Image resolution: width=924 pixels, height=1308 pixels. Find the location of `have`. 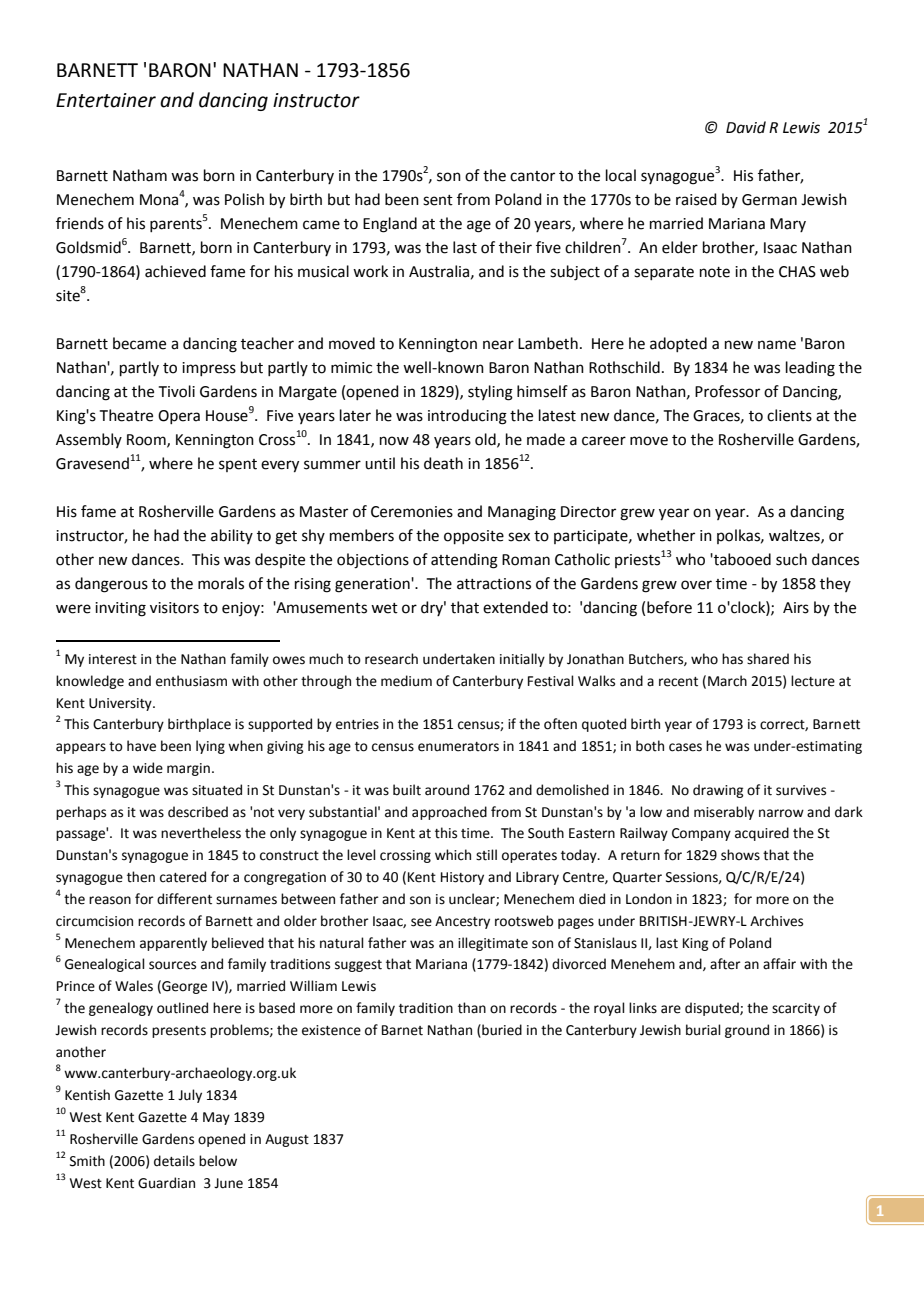

have is located at coordinates (141, 746).
